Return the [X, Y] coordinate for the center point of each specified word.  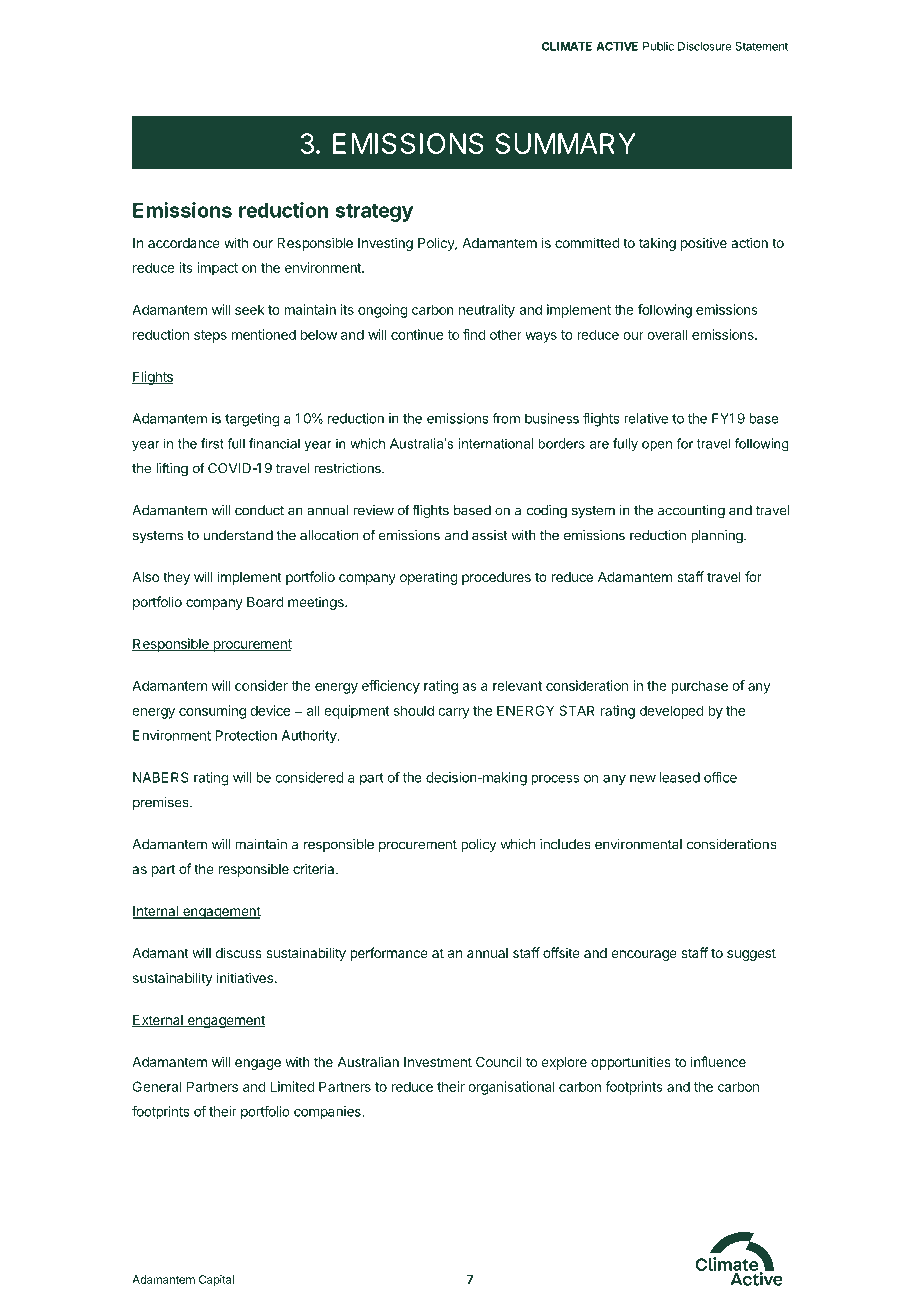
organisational [511, 1088]
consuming [212, 712]
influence [718, 1061]
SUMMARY [565, 143]
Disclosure [704, 46]
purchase [699, 687]
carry [454, 713]
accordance [184, 243]
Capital [216, 1280]
